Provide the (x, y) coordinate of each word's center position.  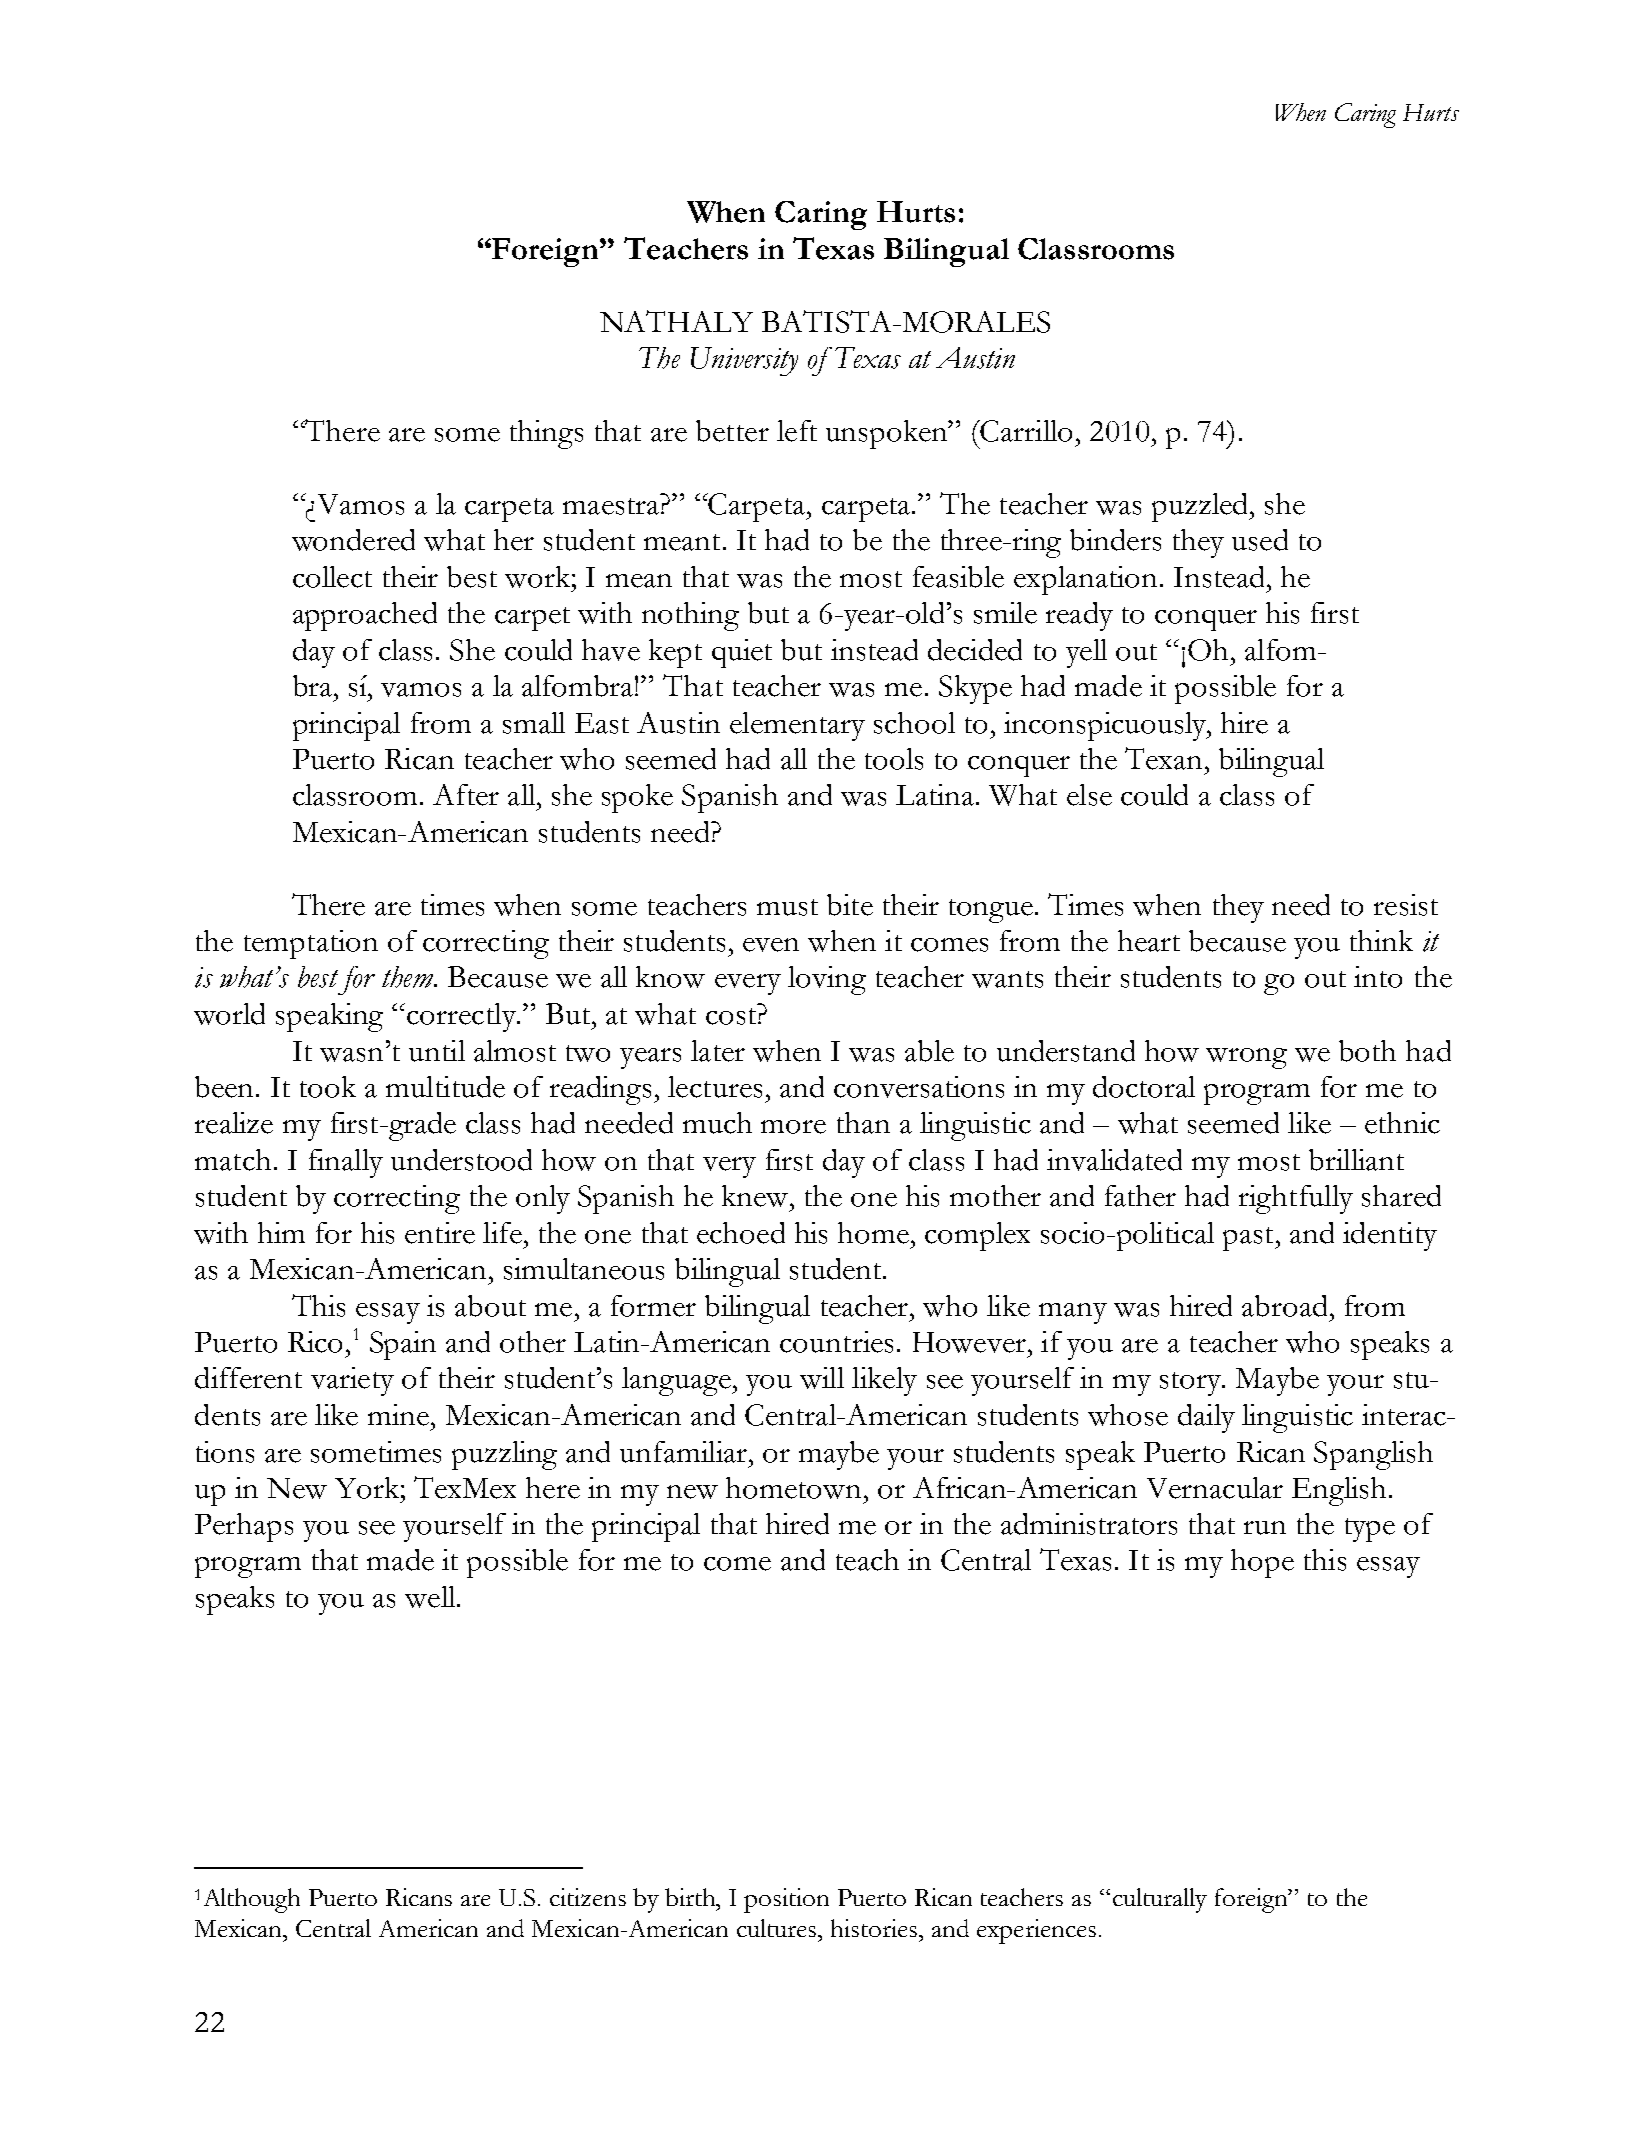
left (797, 431)
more (793, 1127)
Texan (1165, 758)
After (466, 795)
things (546, 434)
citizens (588, 1897)
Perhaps (244, 1527)
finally (346, 1163)
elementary (797, 726)
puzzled (1201, 507)
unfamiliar (683, 1452)
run (1265, 1528)
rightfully (1296, 1199)
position (786, 1900)
